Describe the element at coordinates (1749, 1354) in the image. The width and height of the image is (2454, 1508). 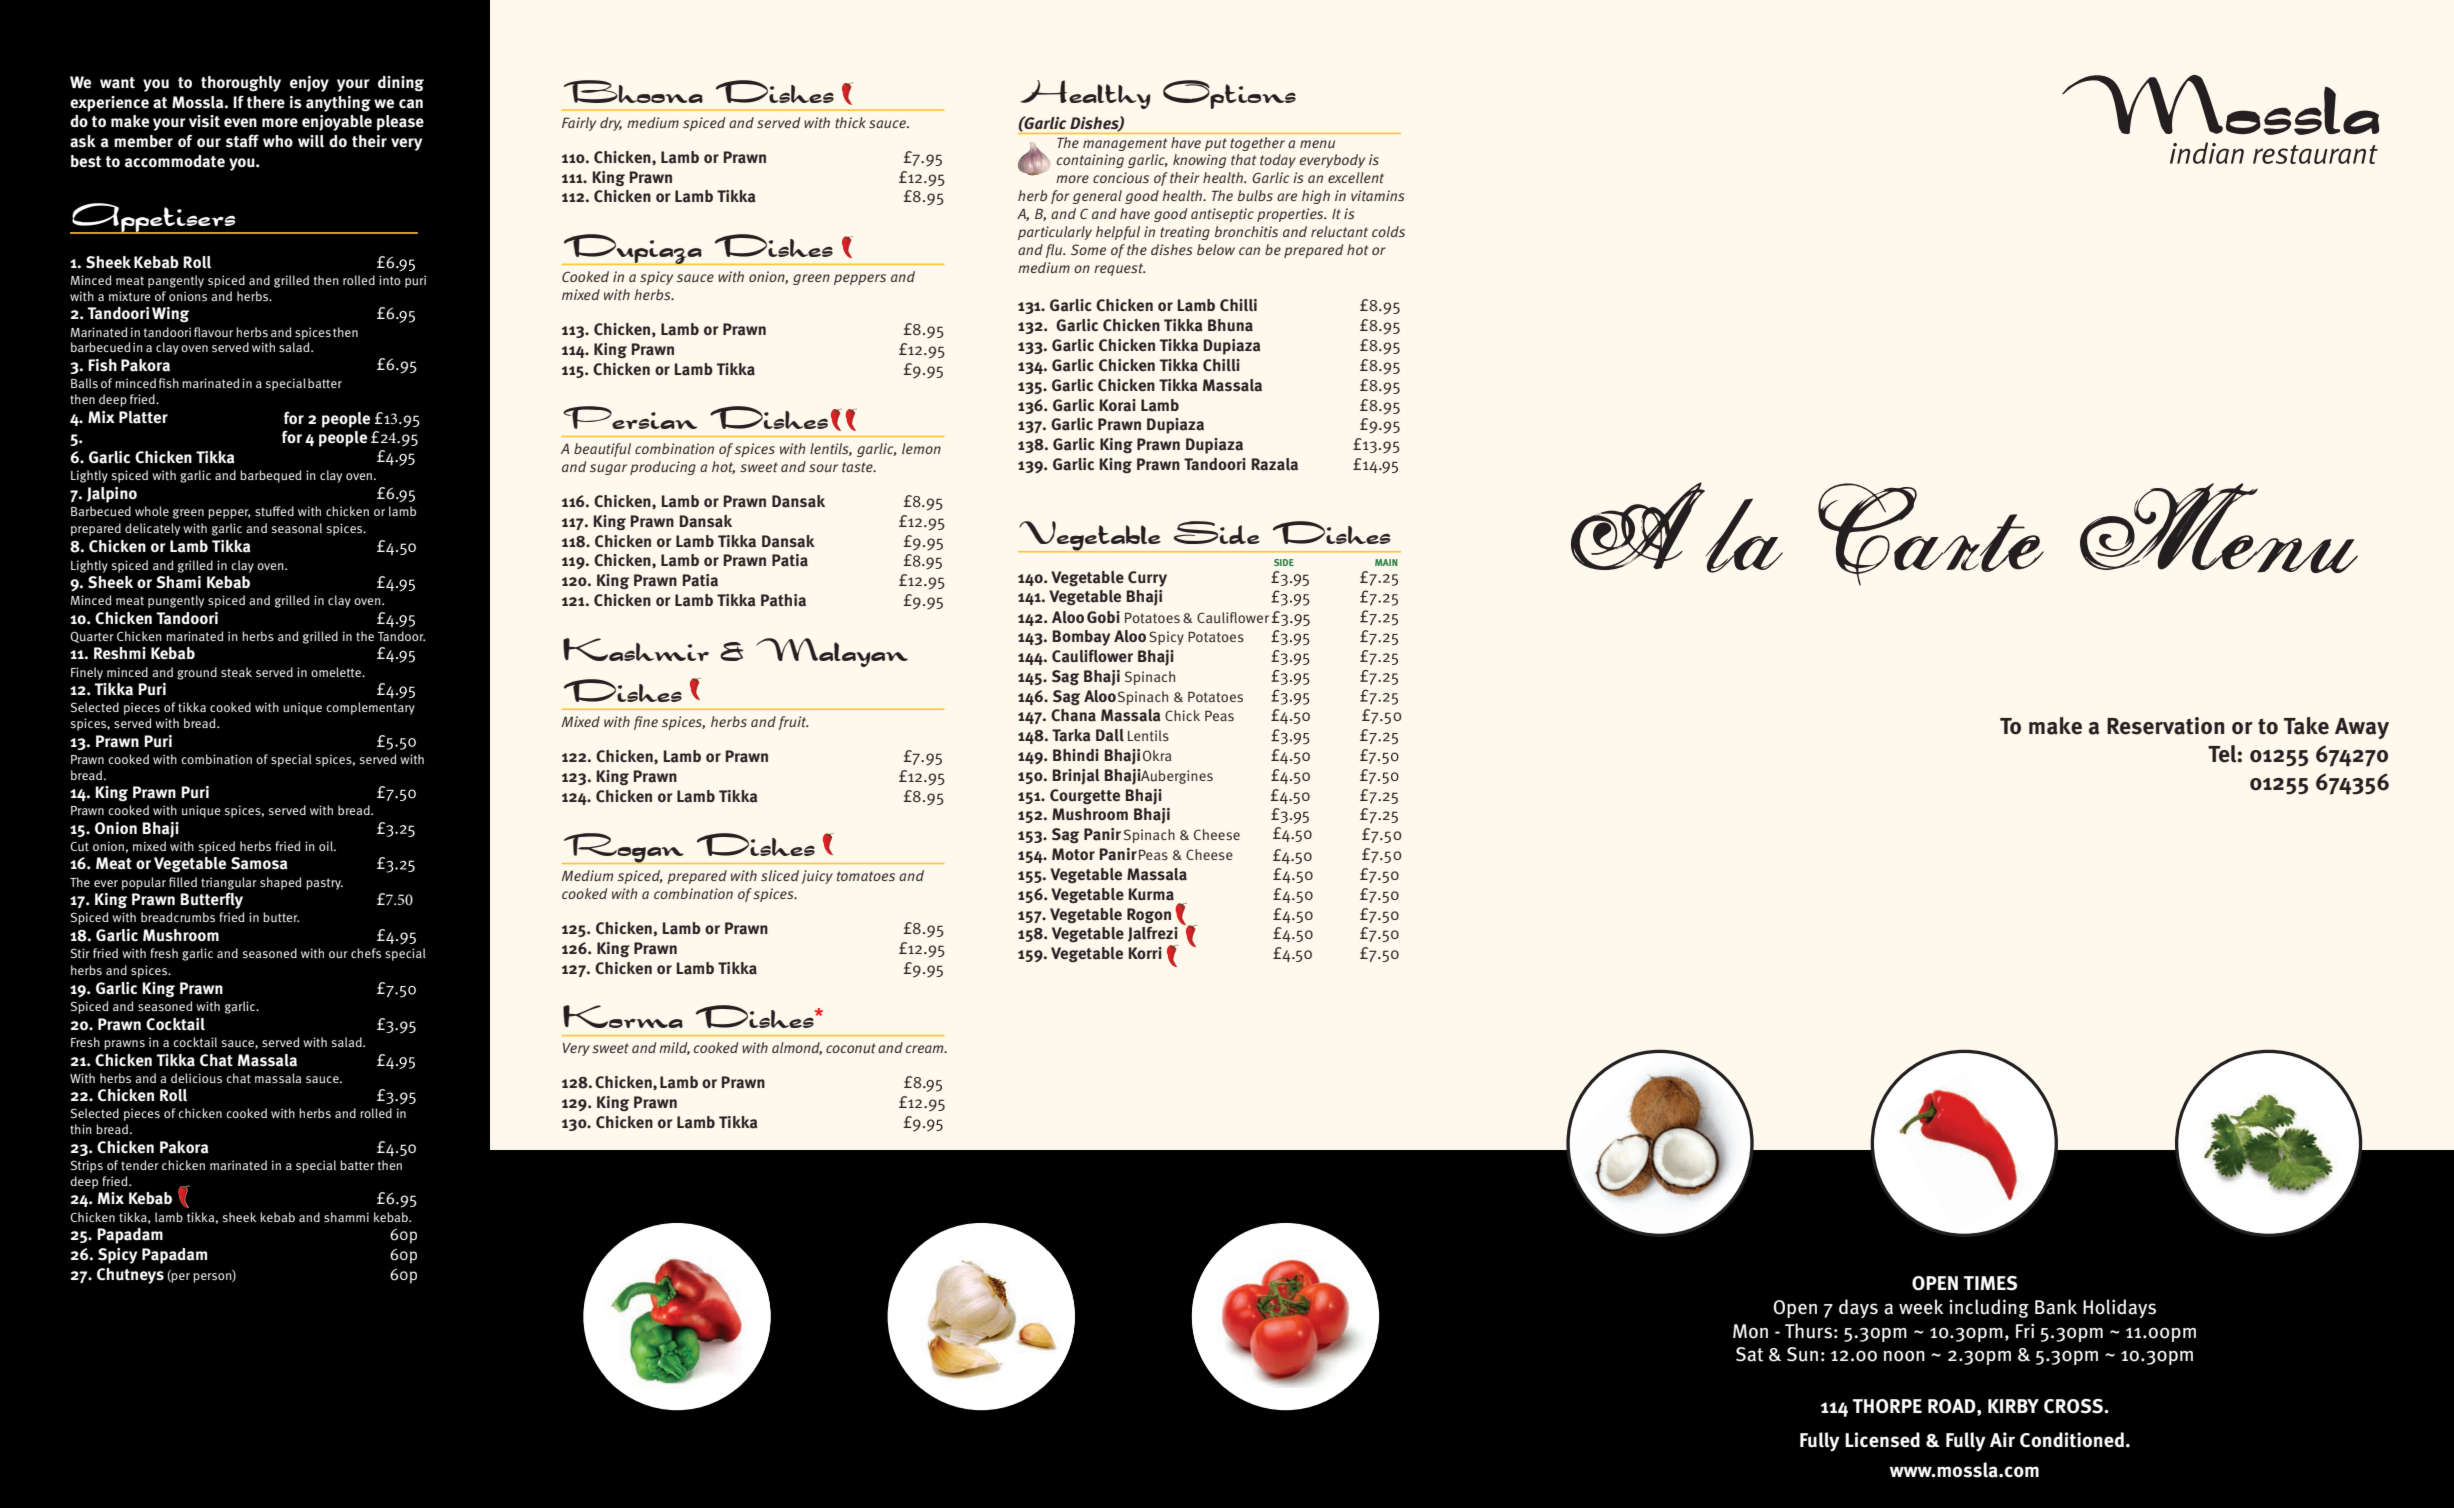
I see `Sat` at that location.
